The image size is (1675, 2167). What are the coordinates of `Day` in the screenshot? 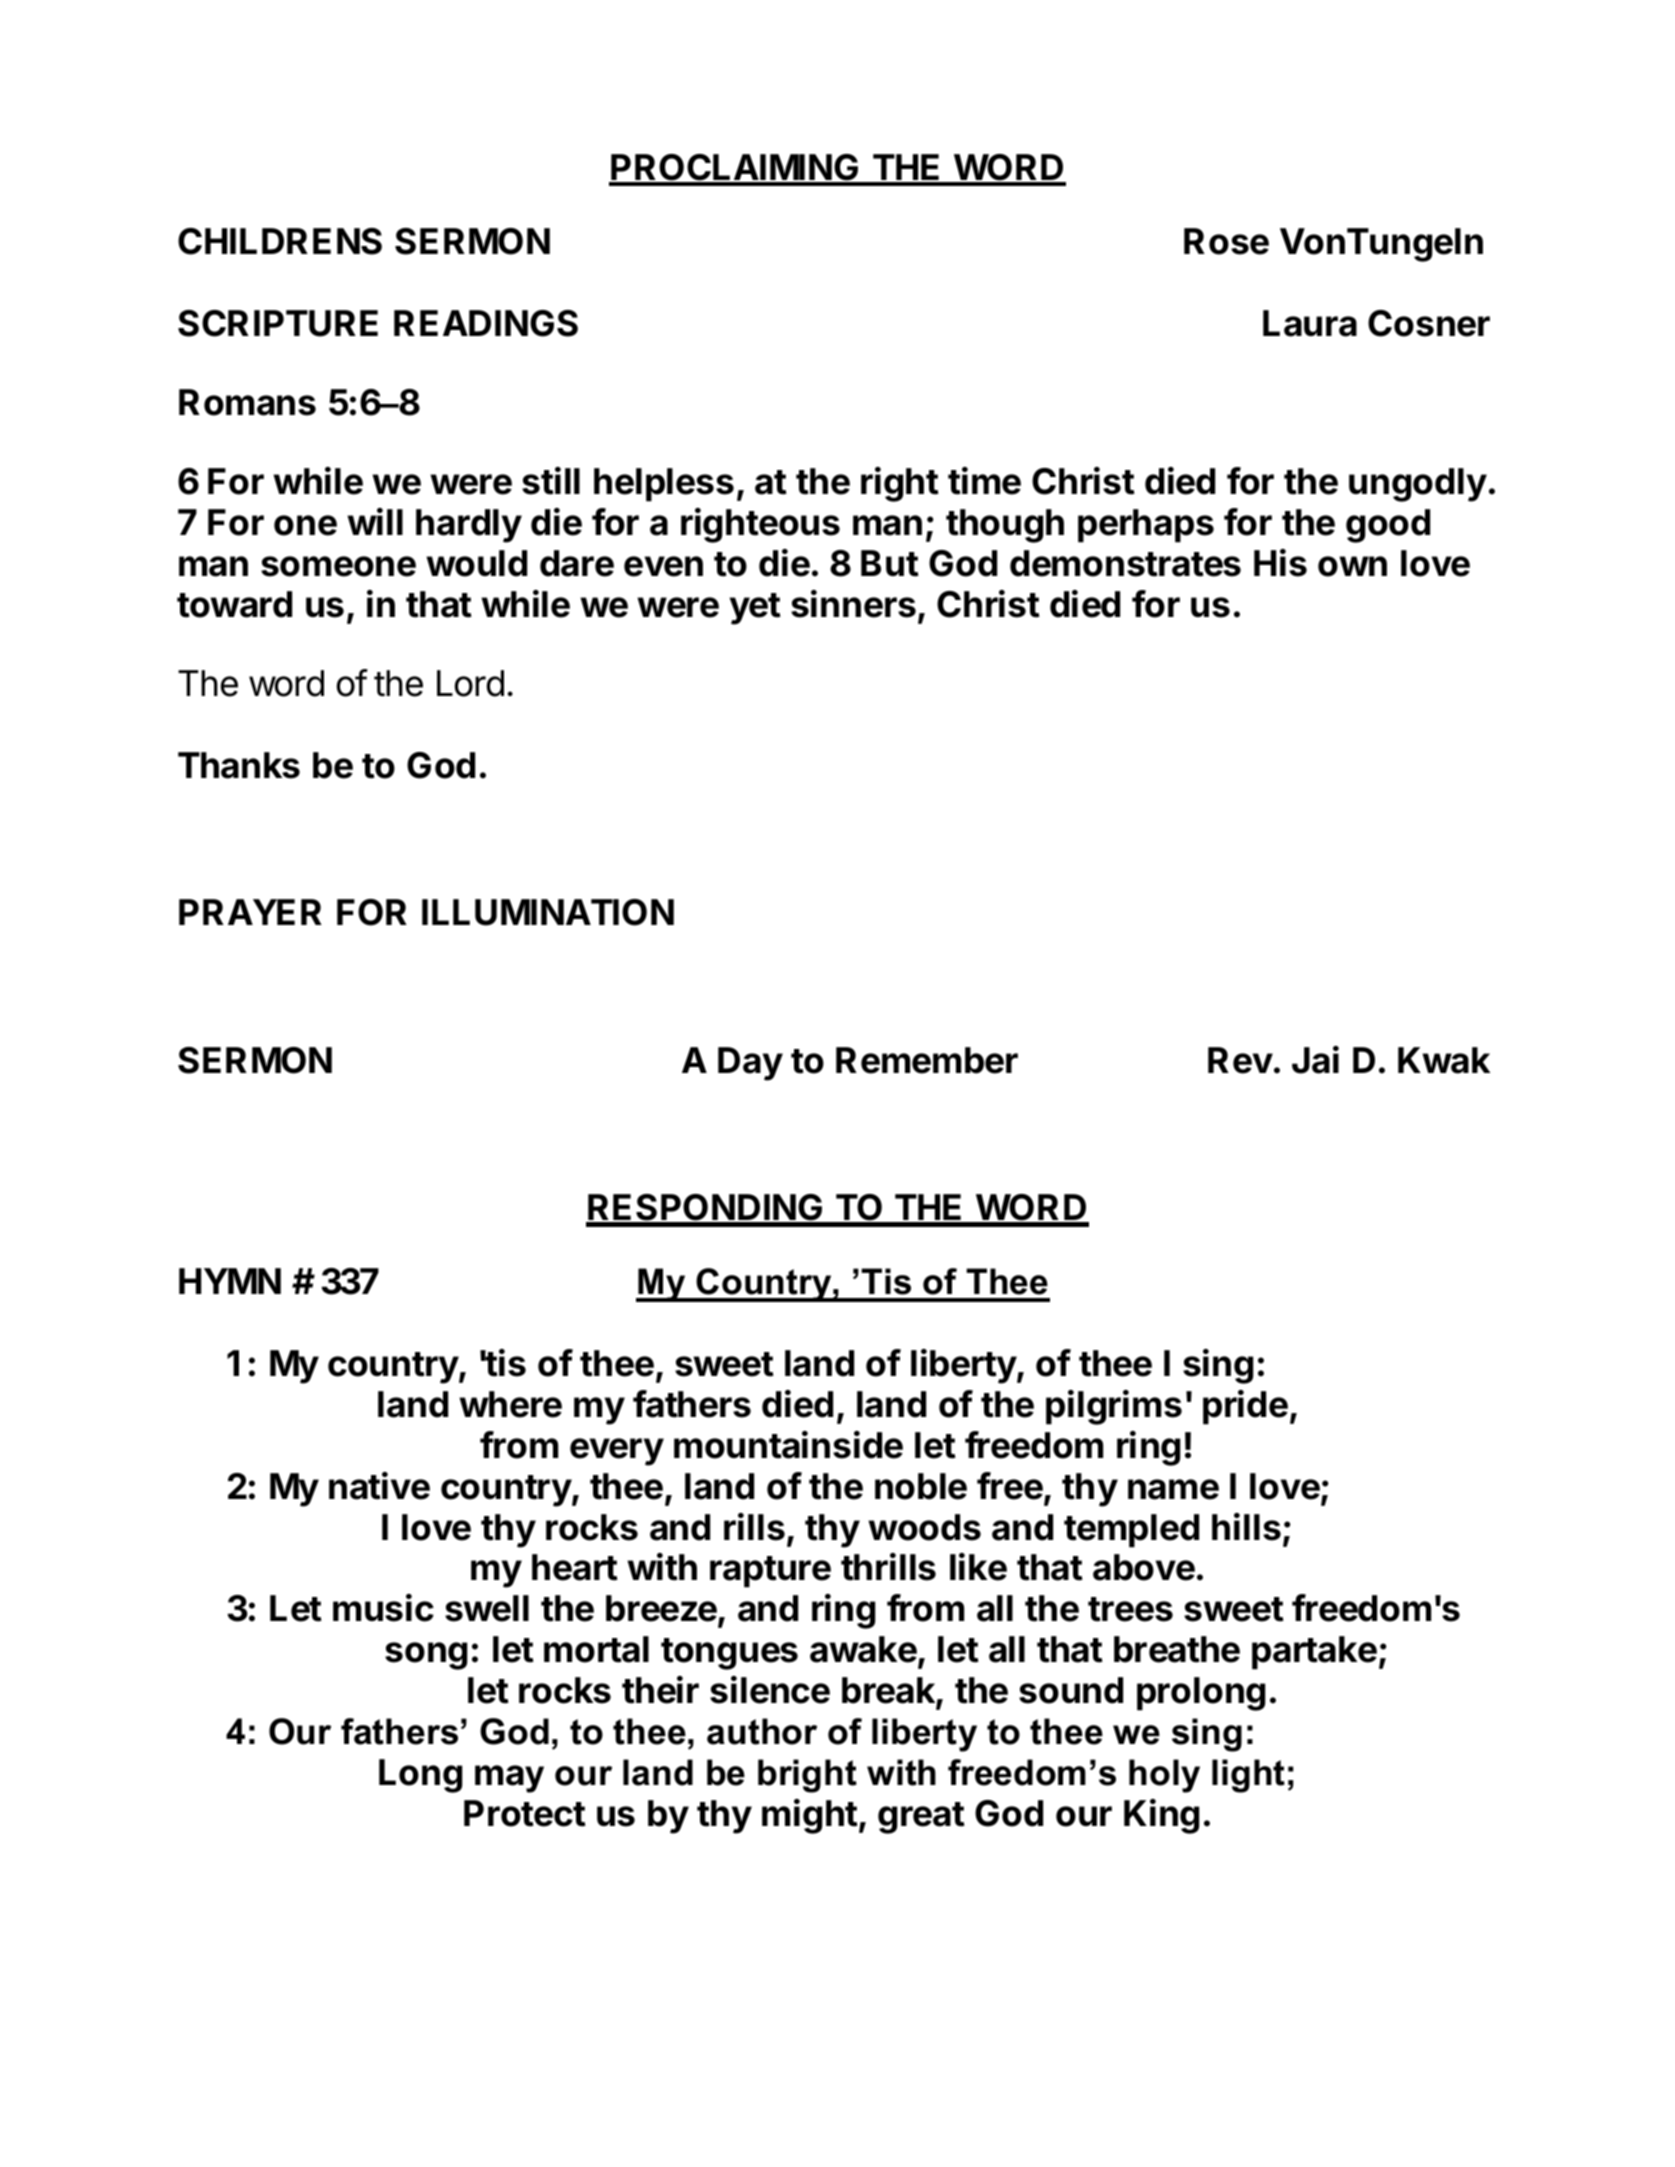 It's located at (750, 1064).
